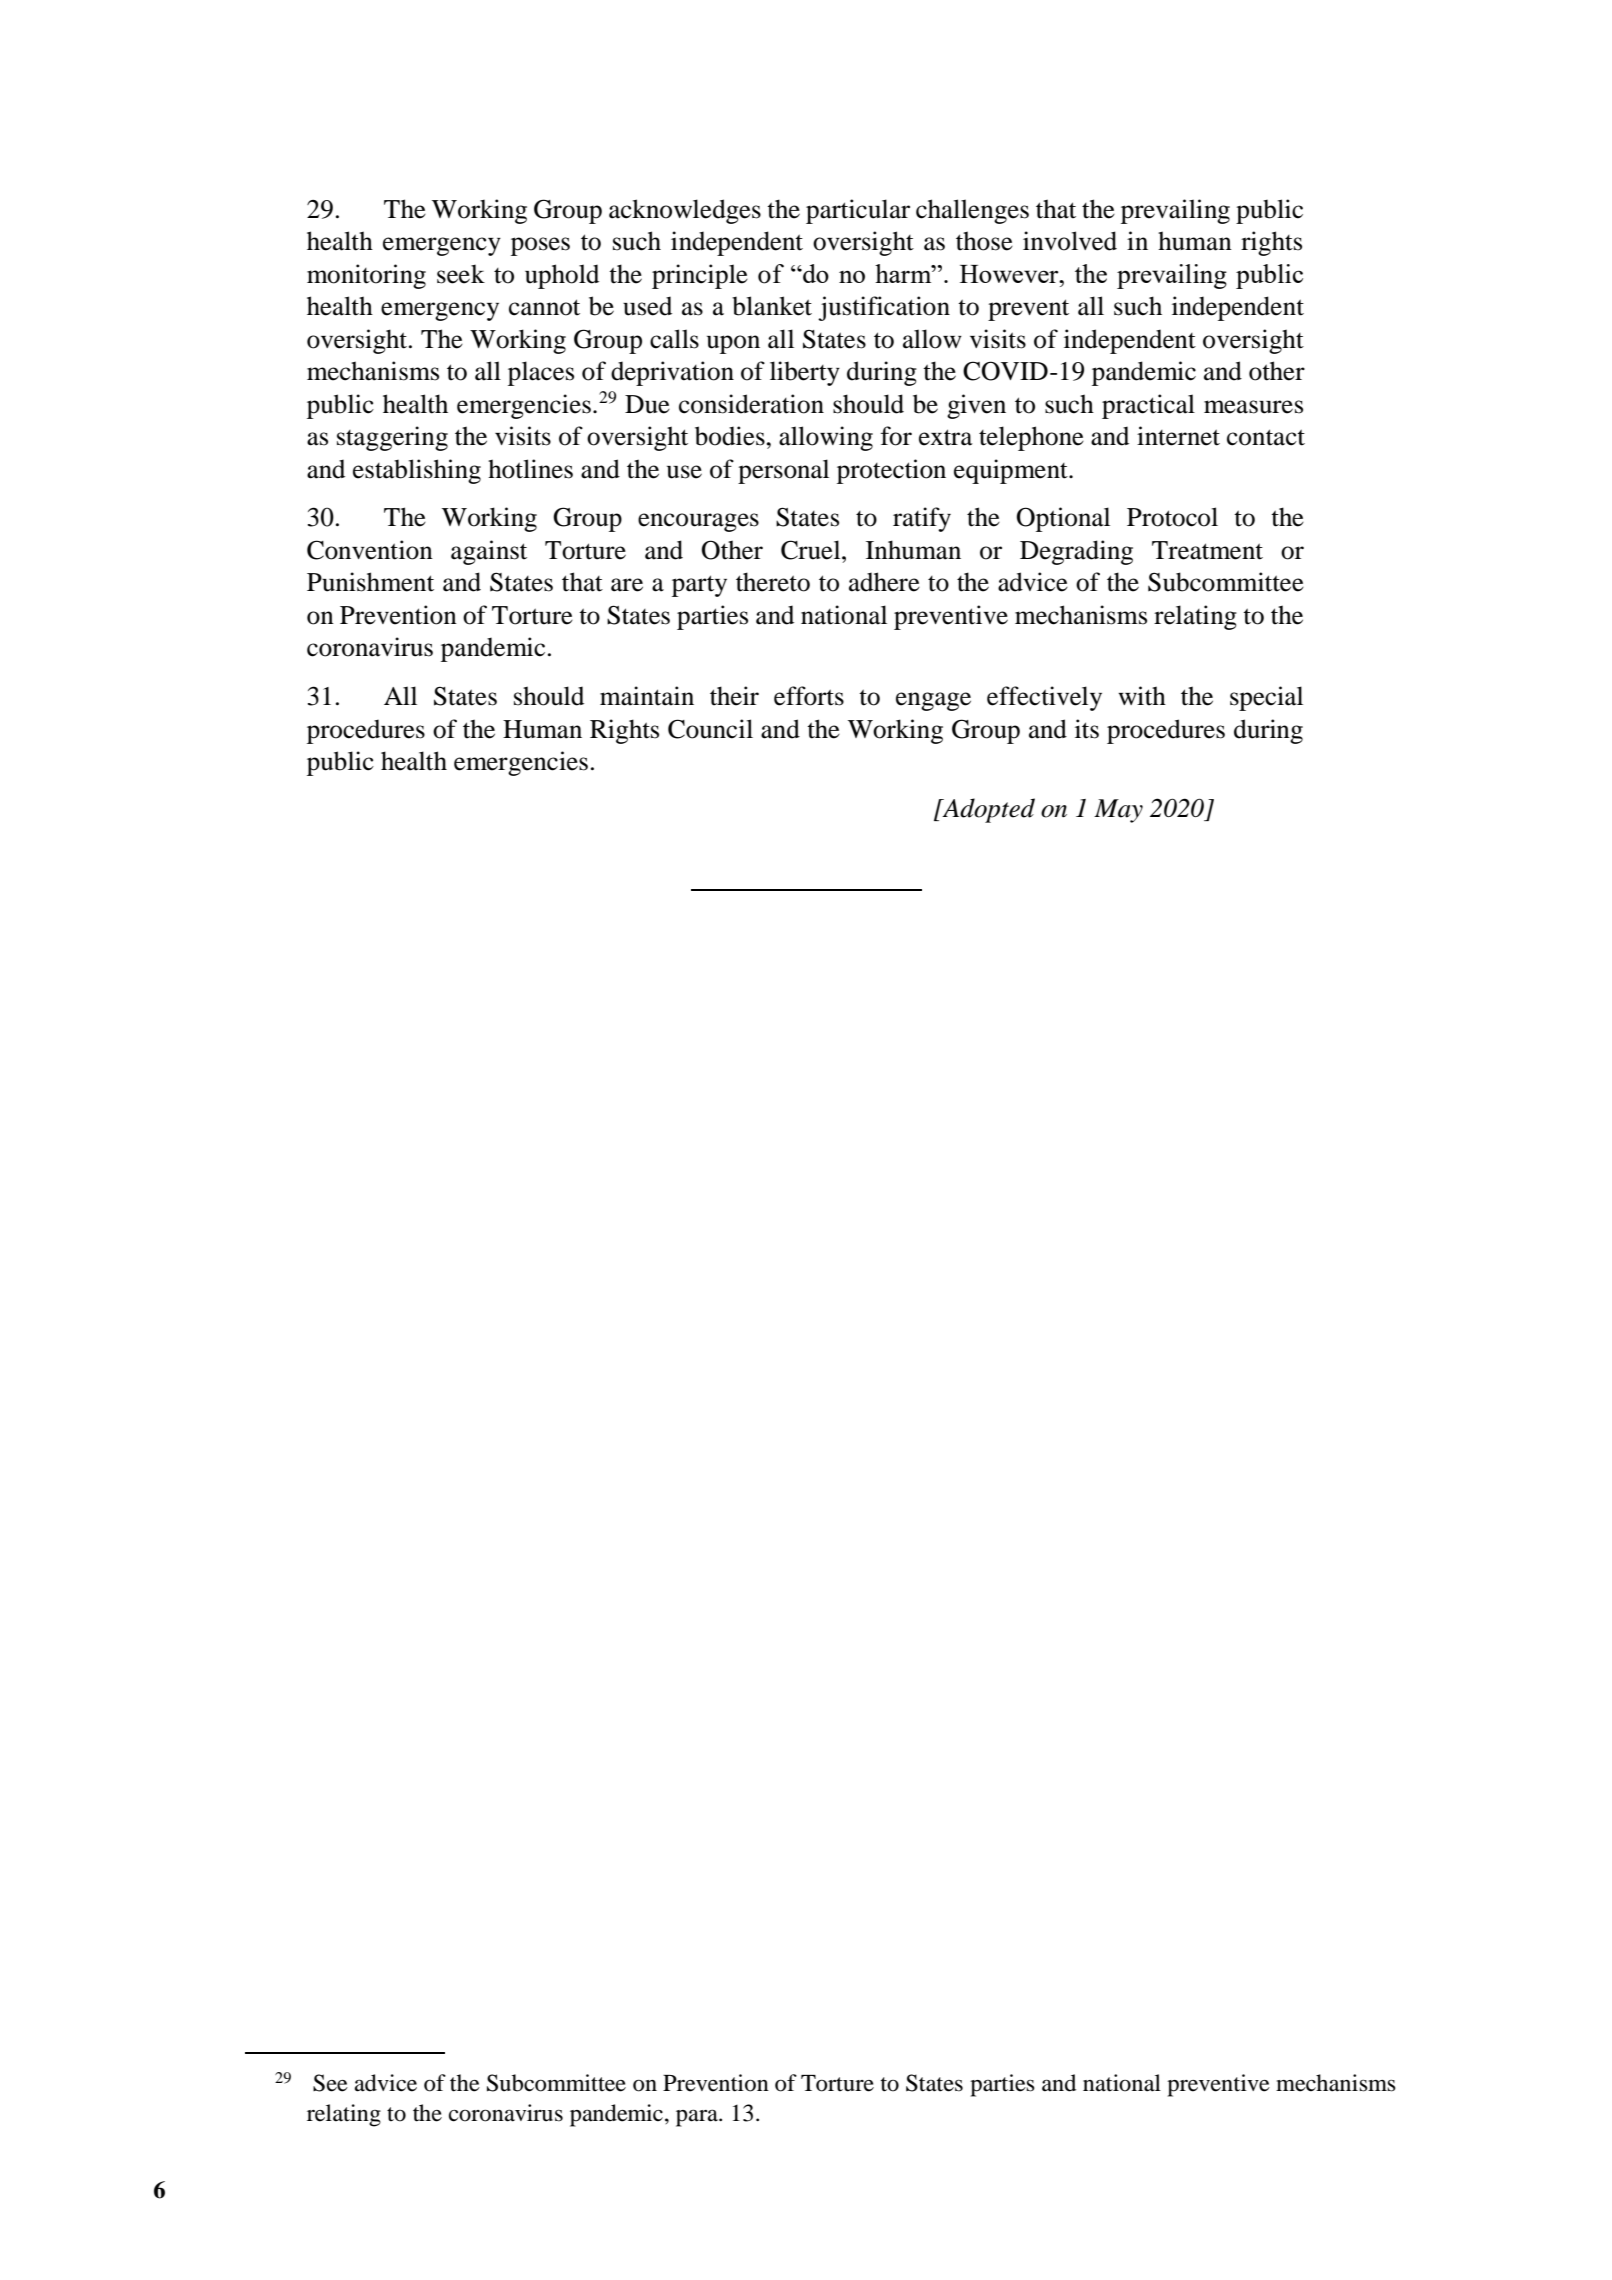 This screenshot has width=1612, height=2280. Describe the element at coordinates (809, 696) in the screenshot. I see `efforts` at that location.
